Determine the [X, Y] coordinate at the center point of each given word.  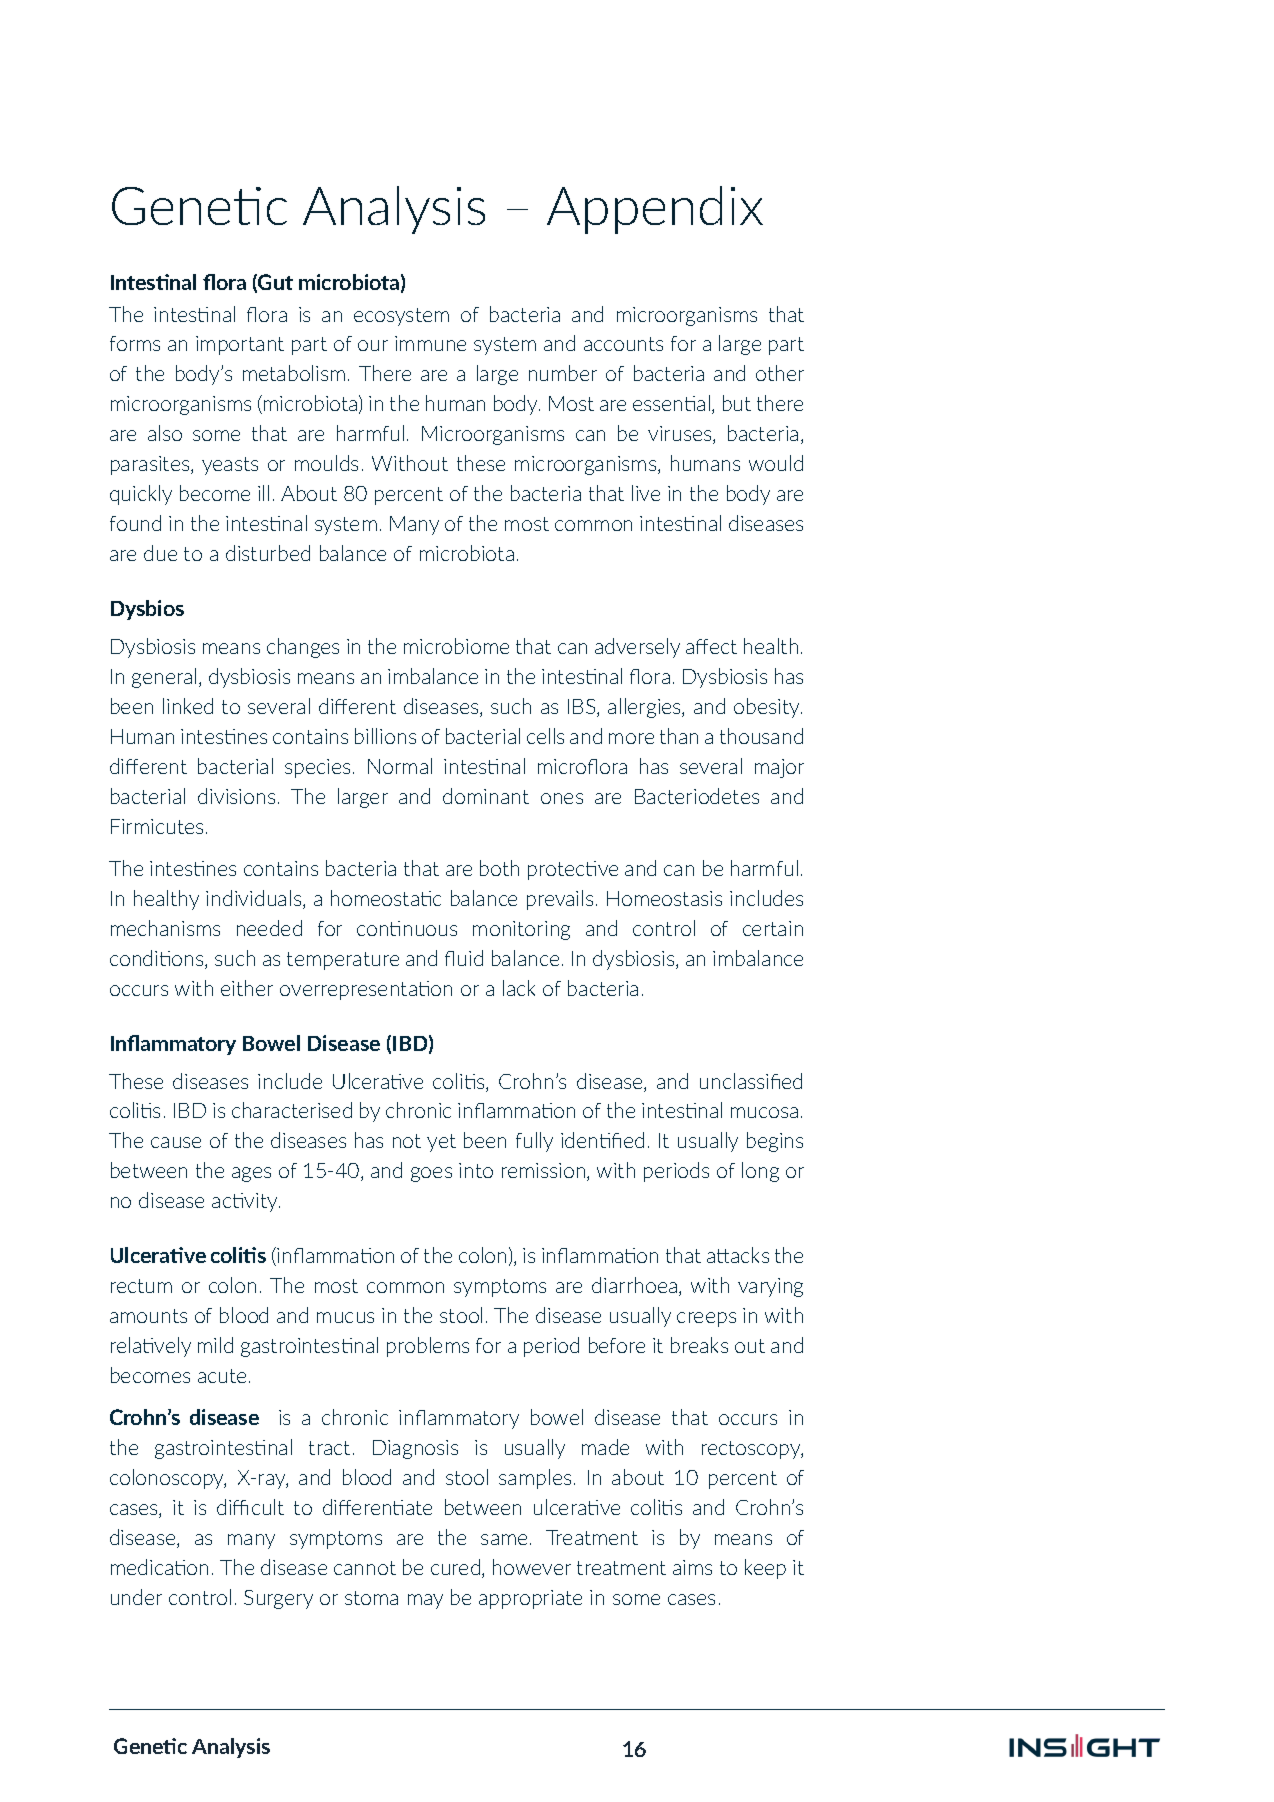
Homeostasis [664, 898]
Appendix [655, 210]
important [240, 345]
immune [430, 343]
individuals [255, 899]
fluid [464, 958]
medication [159, 1567]
